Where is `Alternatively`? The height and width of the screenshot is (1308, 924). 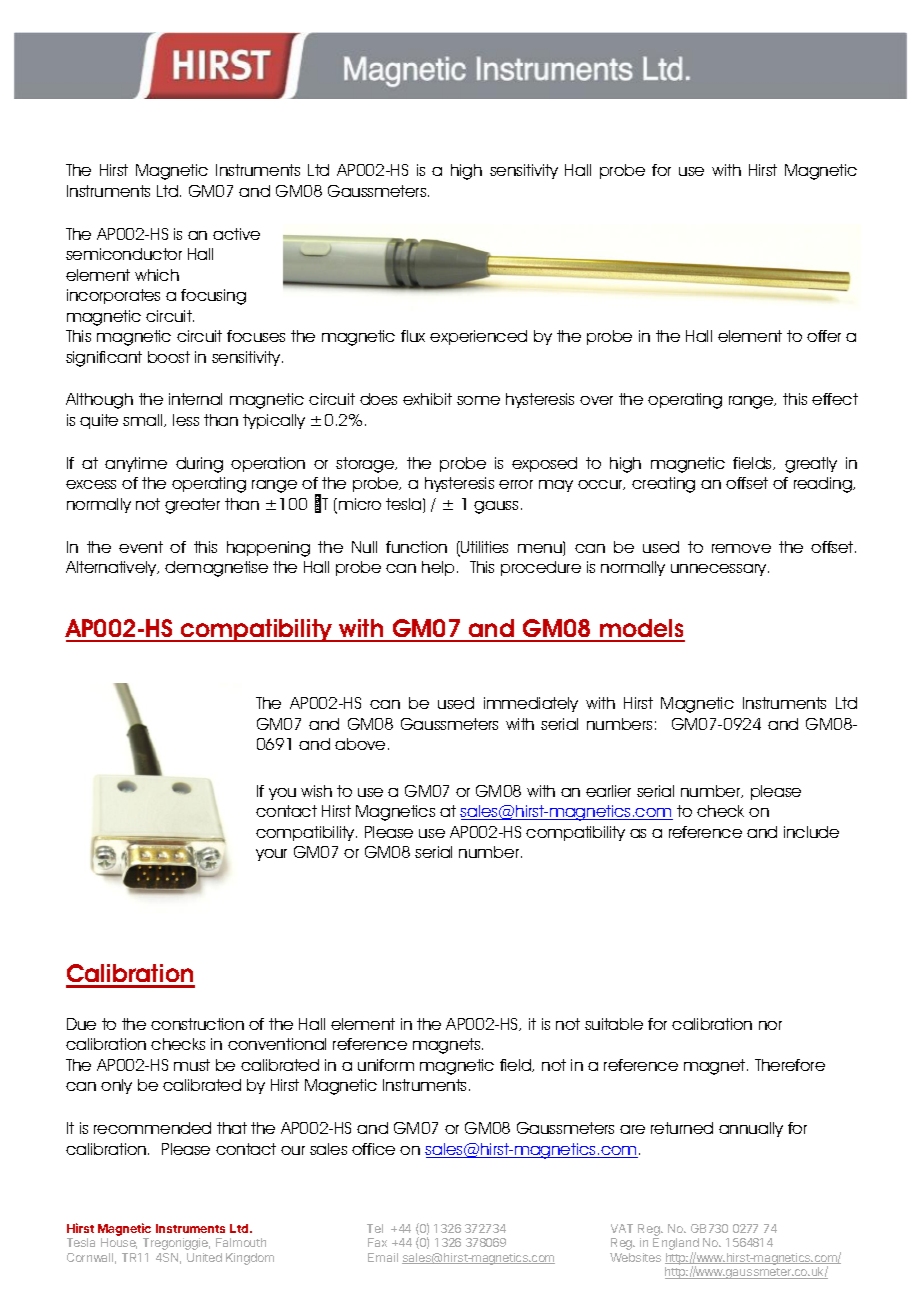 Alternatively is located at coordinates (112, 568).
